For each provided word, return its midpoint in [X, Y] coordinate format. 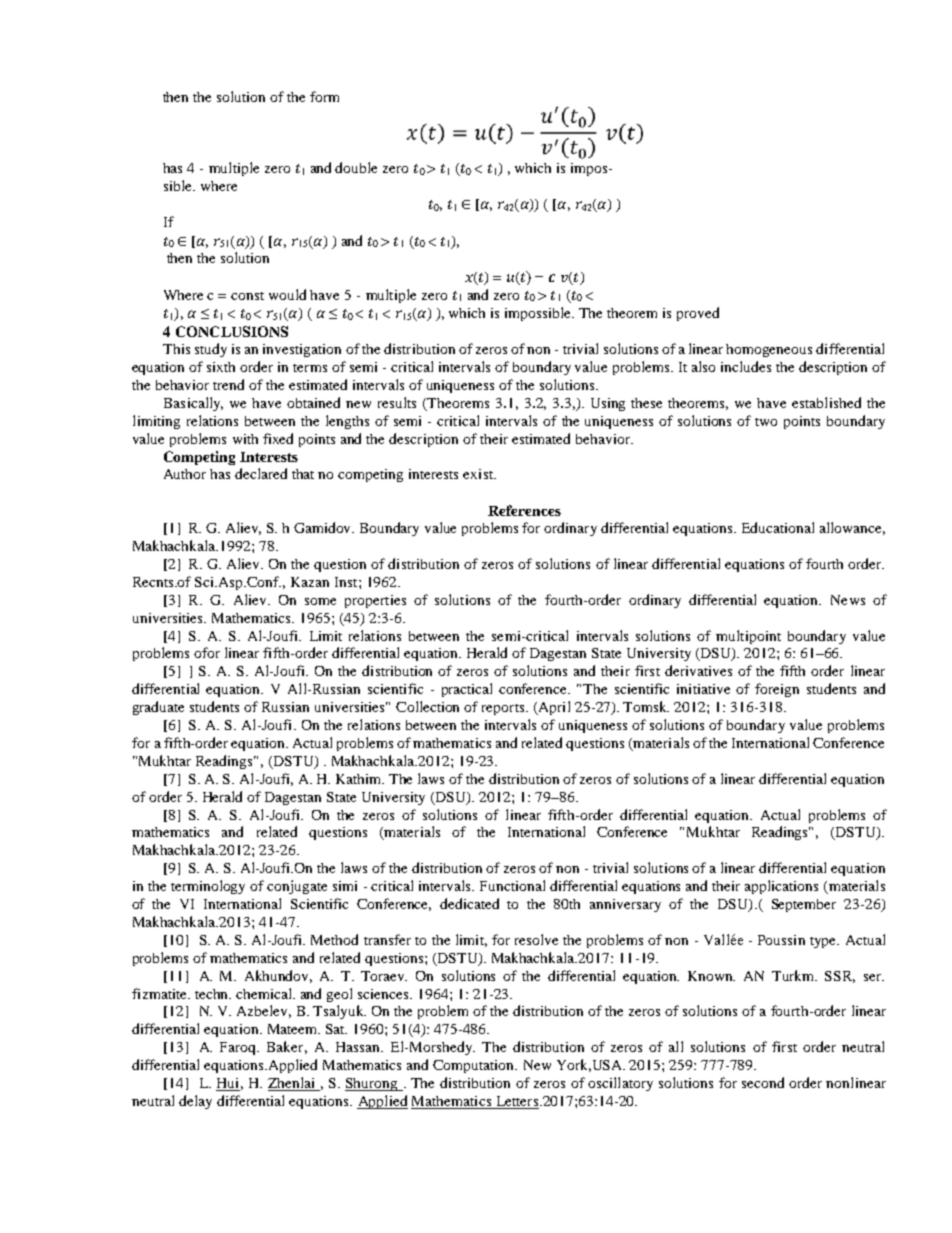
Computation [475, 1066]
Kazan [310, 582]
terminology [208, 887]
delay [195, 1102]
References [524, 510]
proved [698, 314]
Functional [512, 885]
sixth [221, 367]
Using [608, 404]
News [848, 600]
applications [781, 887]
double [356, 167]
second [763, 1082]
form [324, 96]
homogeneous [769, 350]
